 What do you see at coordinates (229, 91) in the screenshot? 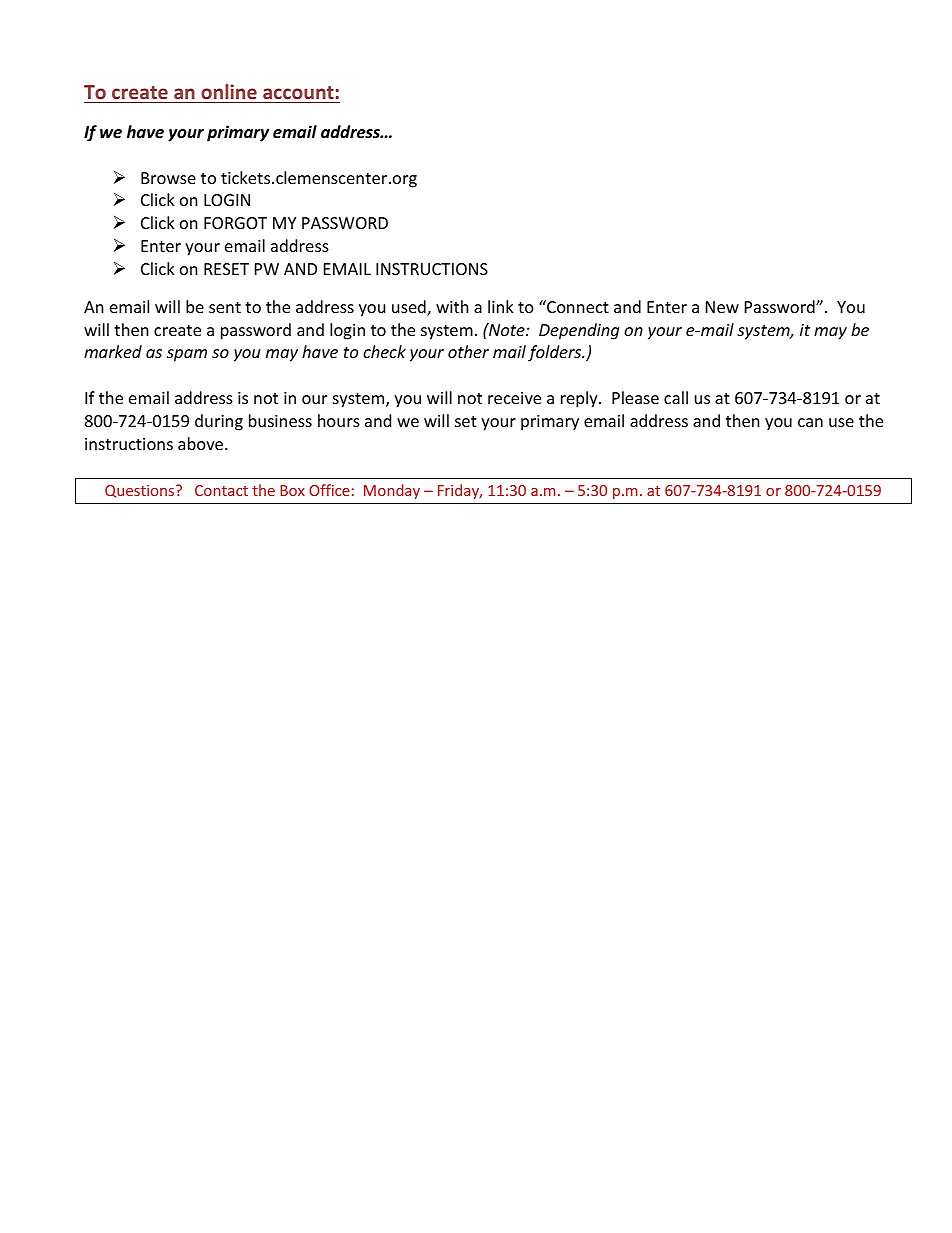
I see `online` at bounding box center [229, 91].
